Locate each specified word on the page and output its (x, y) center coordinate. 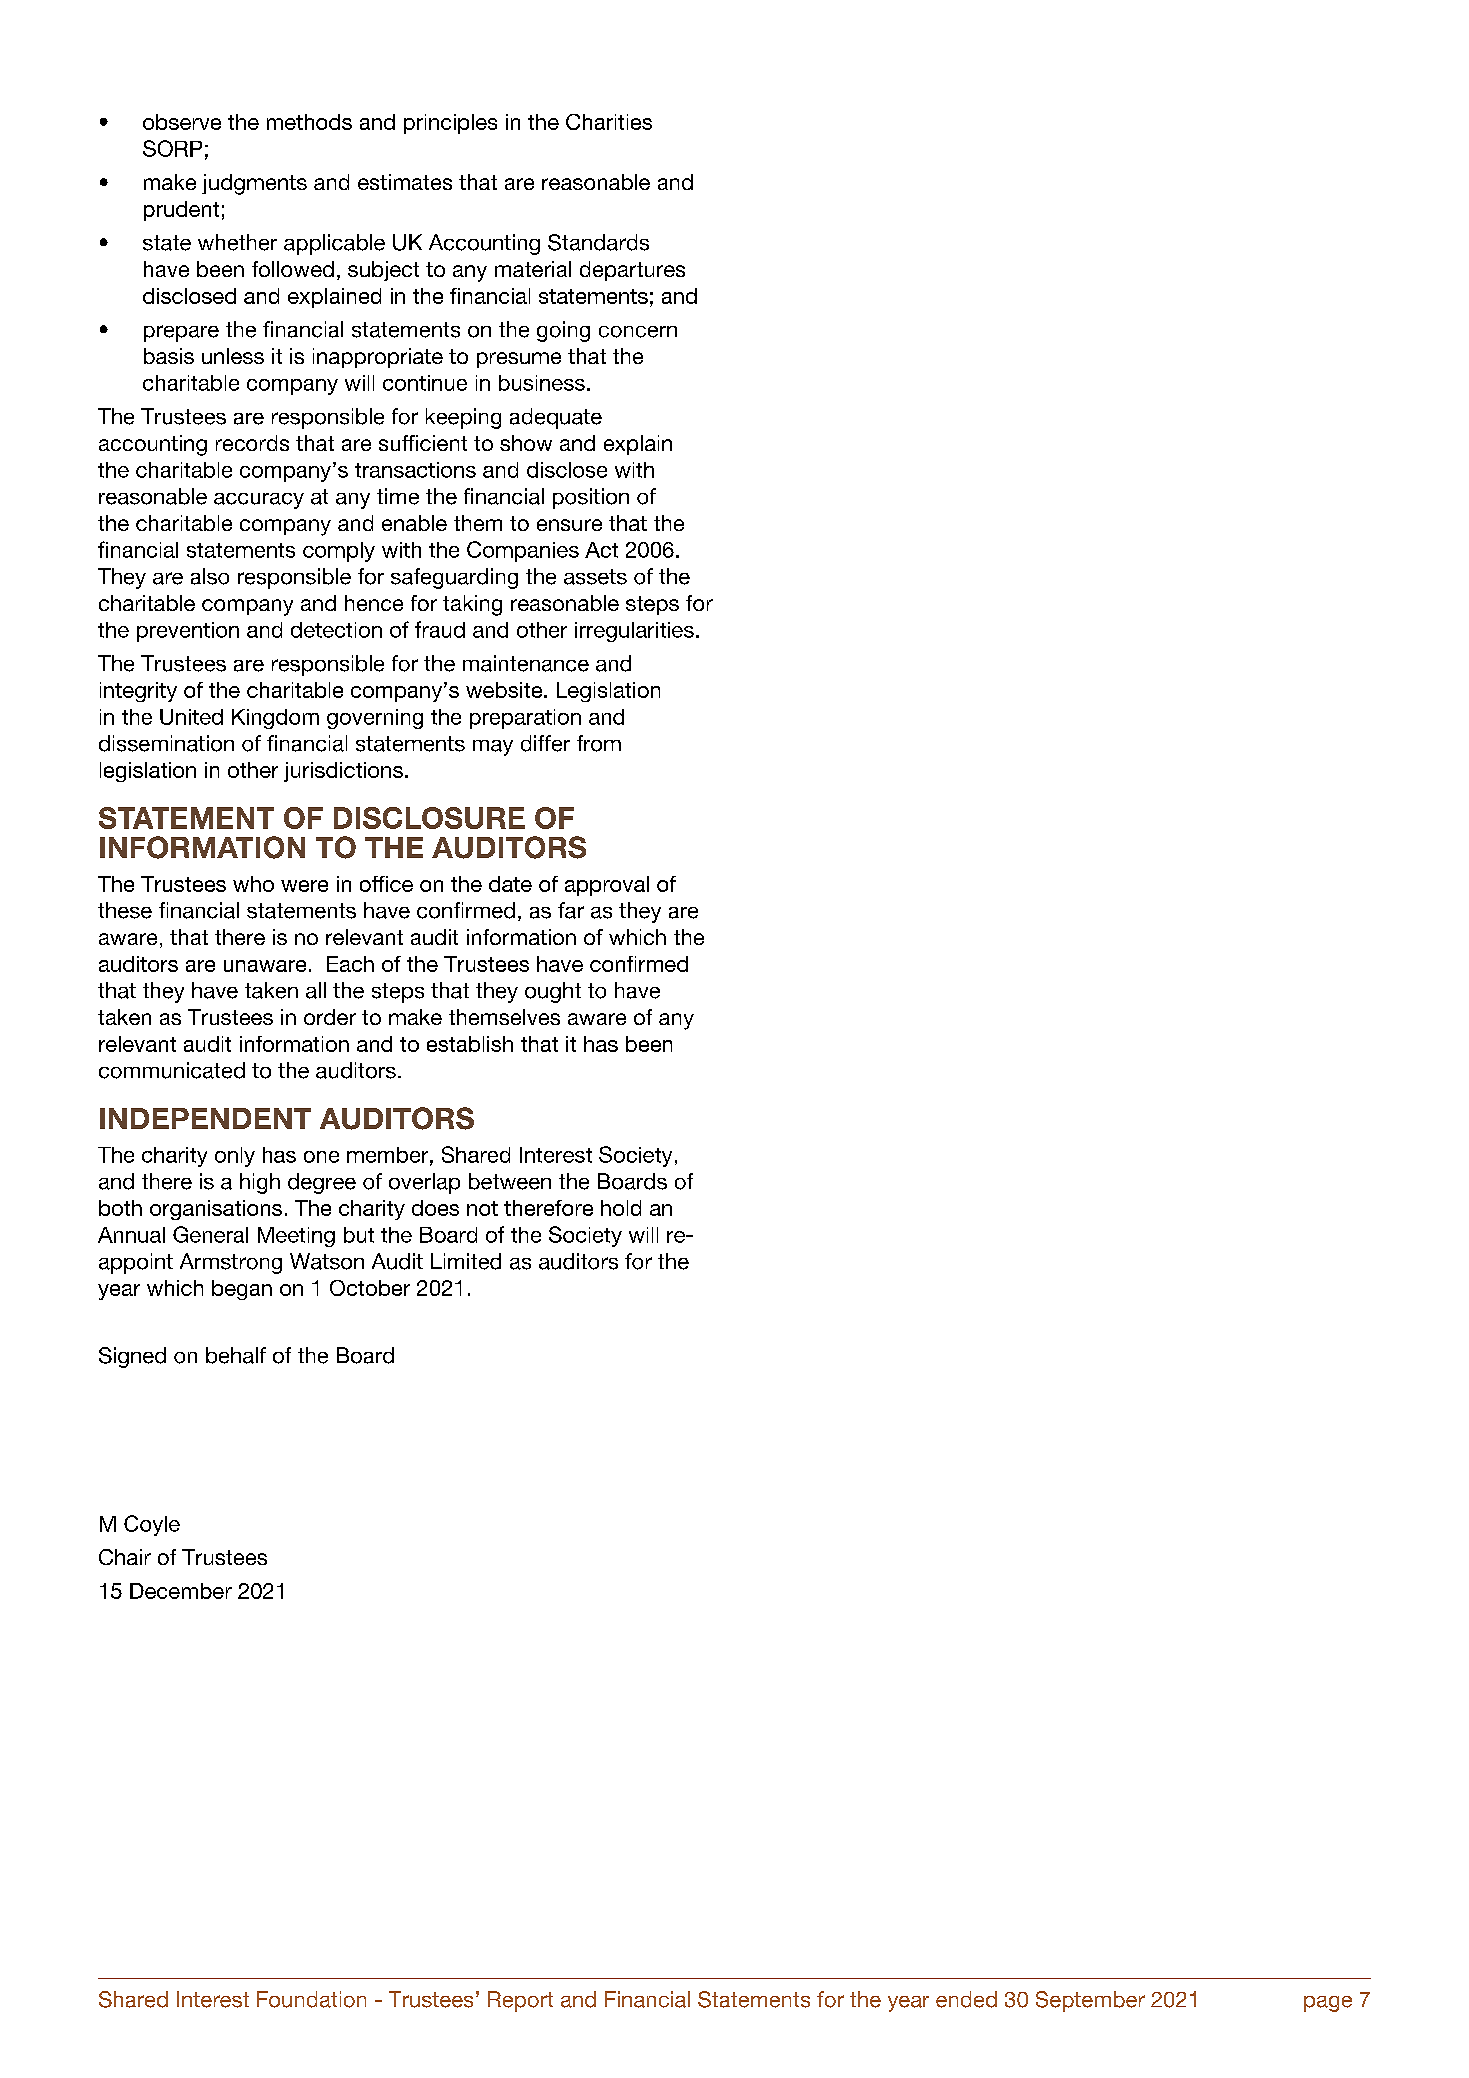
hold (621, 1208)
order (330, 1017)
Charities (609, 122)
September (1090, 2001)
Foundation (311, 1999)
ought (553, 992)
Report (520, 2001)
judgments (254, 184)
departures (632, 271)
